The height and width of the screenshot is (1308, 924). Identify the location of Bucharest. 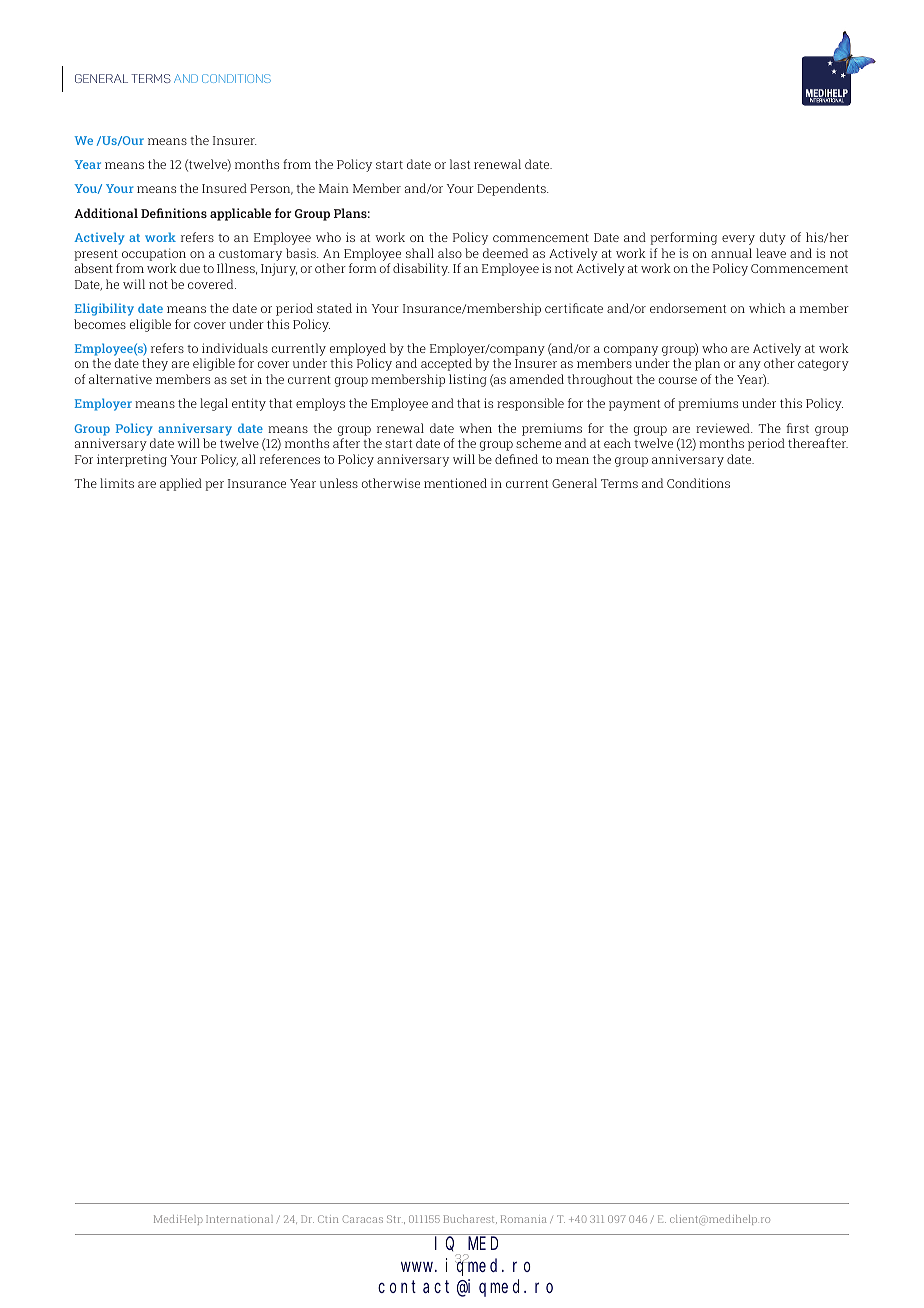
(470, 1219).
